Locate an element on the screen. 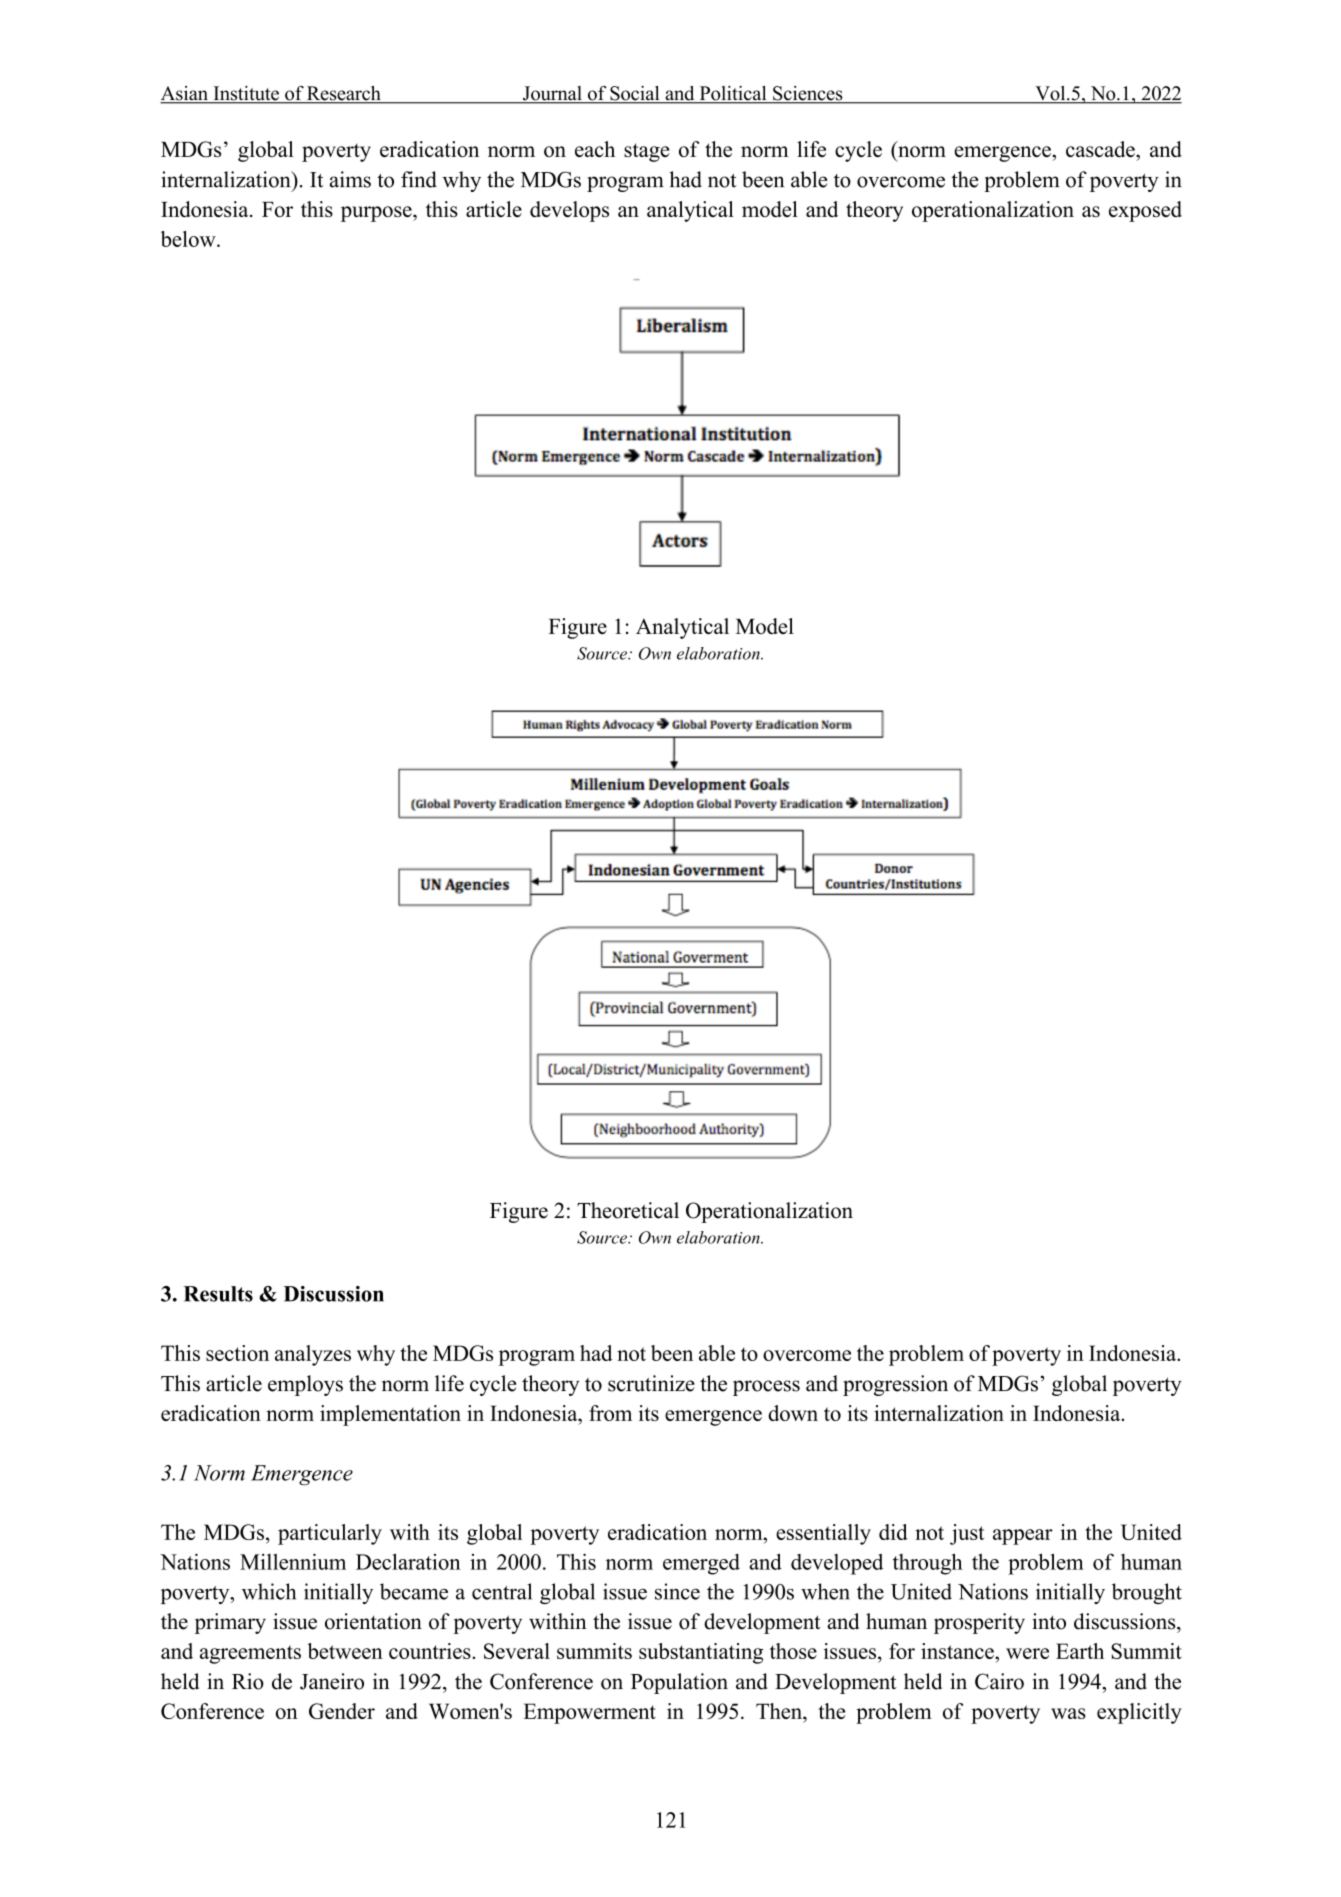 The image size is (1341, 1897). Results is located at coordinates (218, 1294).
